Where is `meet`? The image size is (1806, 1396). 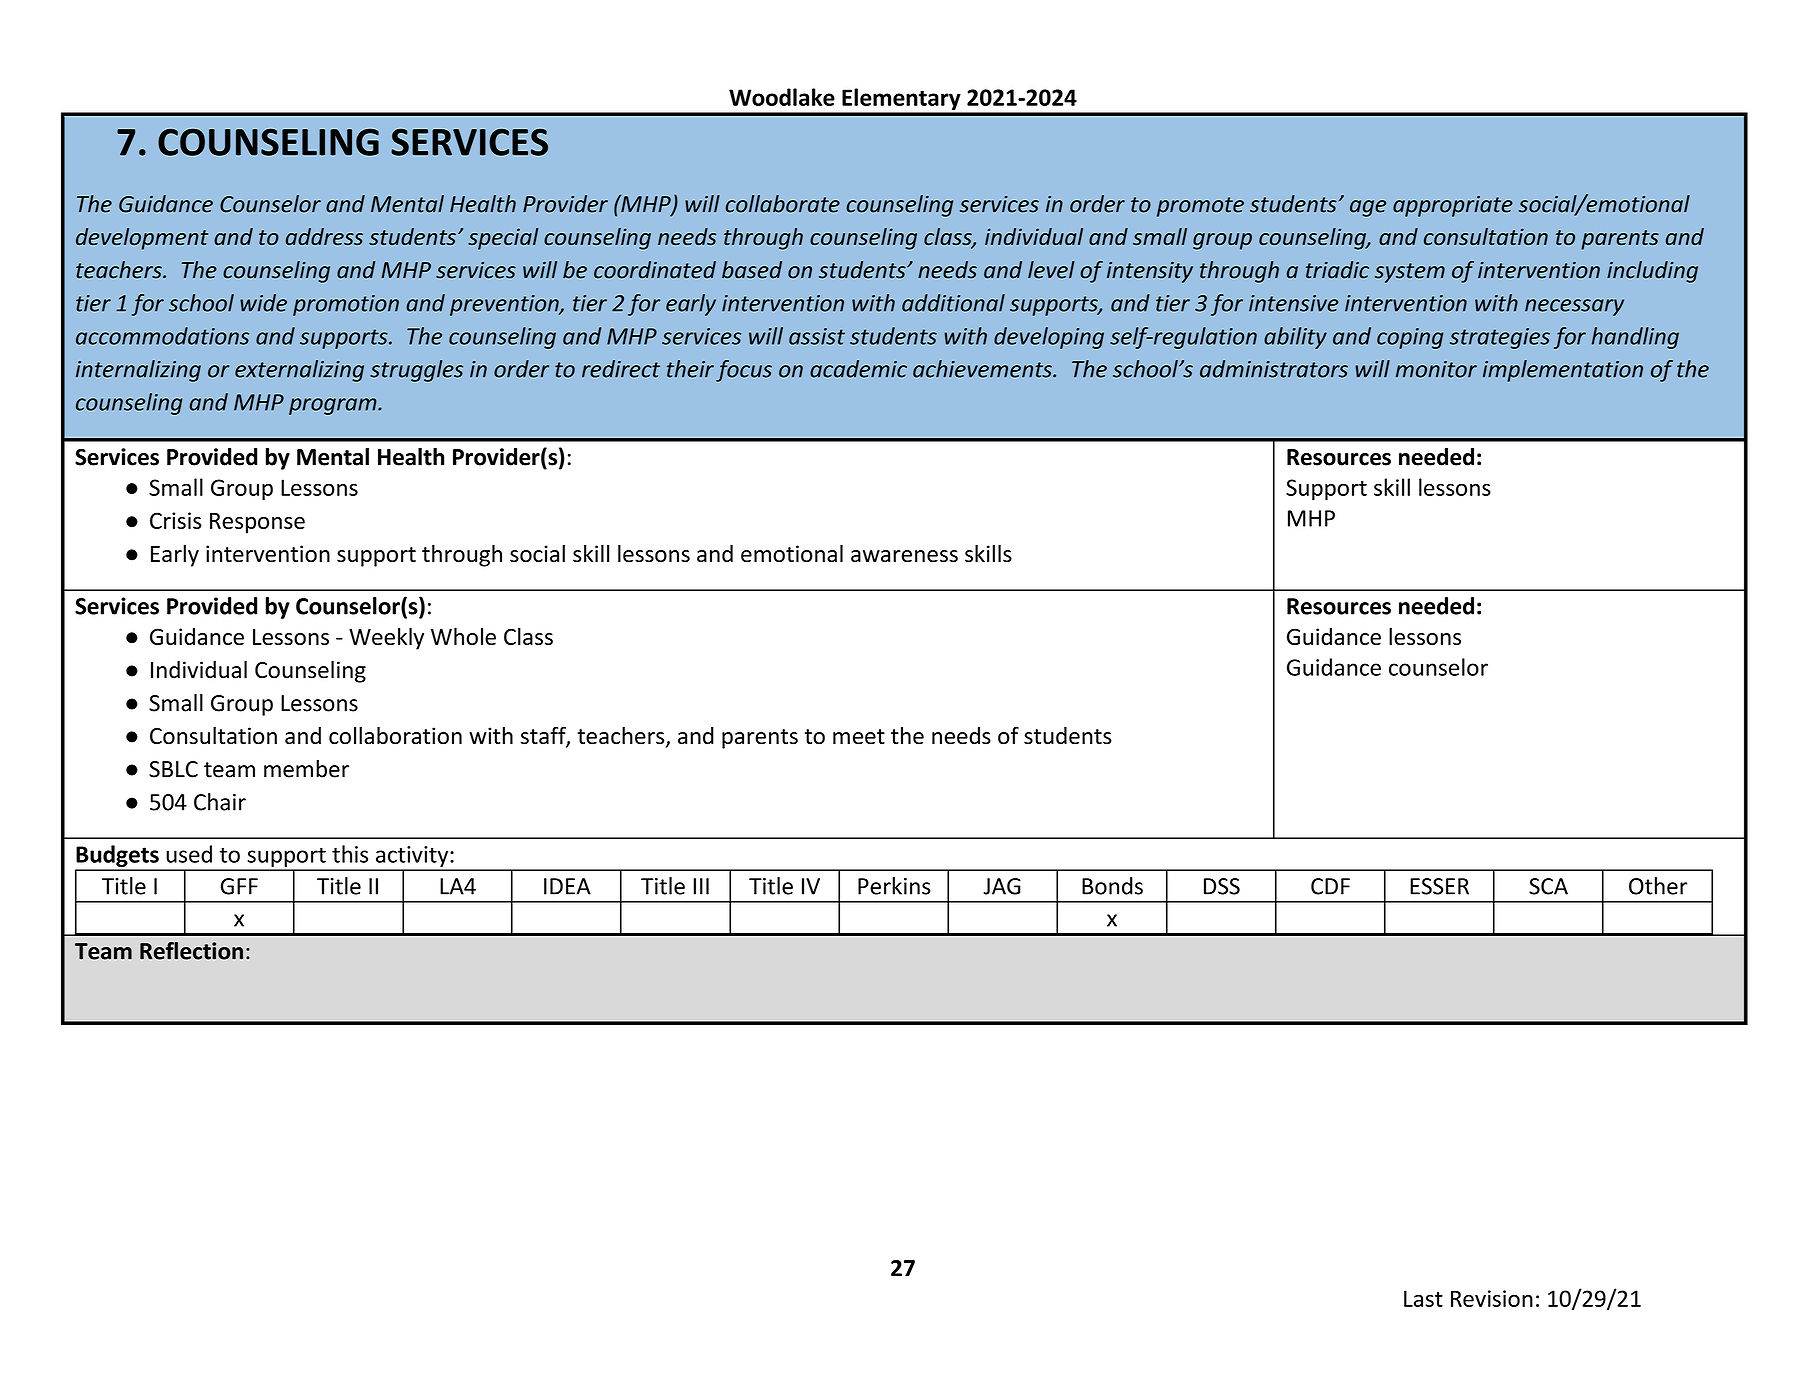 meet is located at coordinates (859, 737).
